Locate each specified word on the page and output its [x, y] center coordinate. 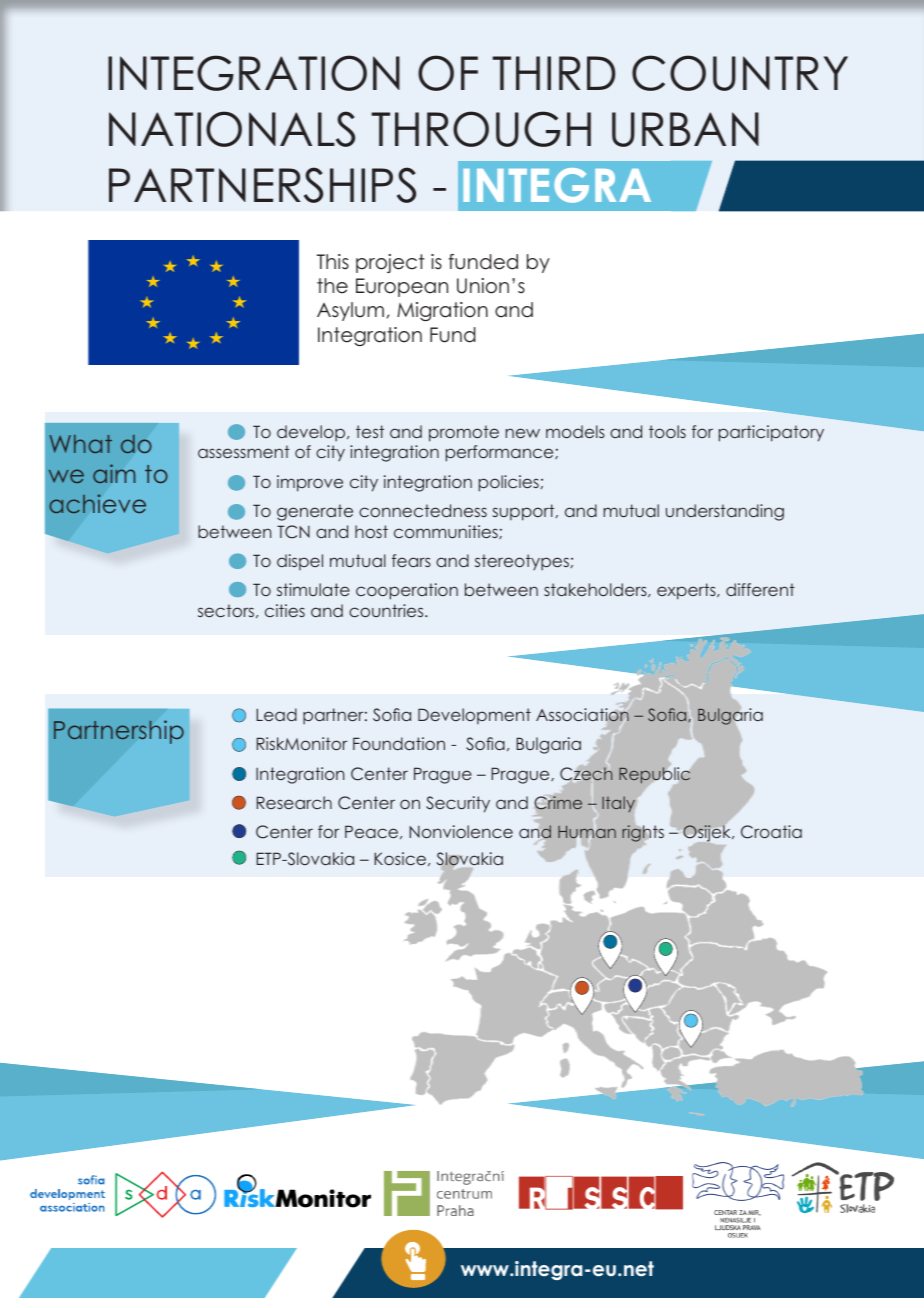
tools [667, 431]
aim [114, 473]
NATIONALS [232, 129]
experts [687, 591]
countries [387, 610]
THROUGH [481, 129]
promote [464, 433]
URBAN [685, 129]
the [332, 286]
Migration [442, 311]
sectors [226, 610]
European [402, 287]
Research [294, 802]
